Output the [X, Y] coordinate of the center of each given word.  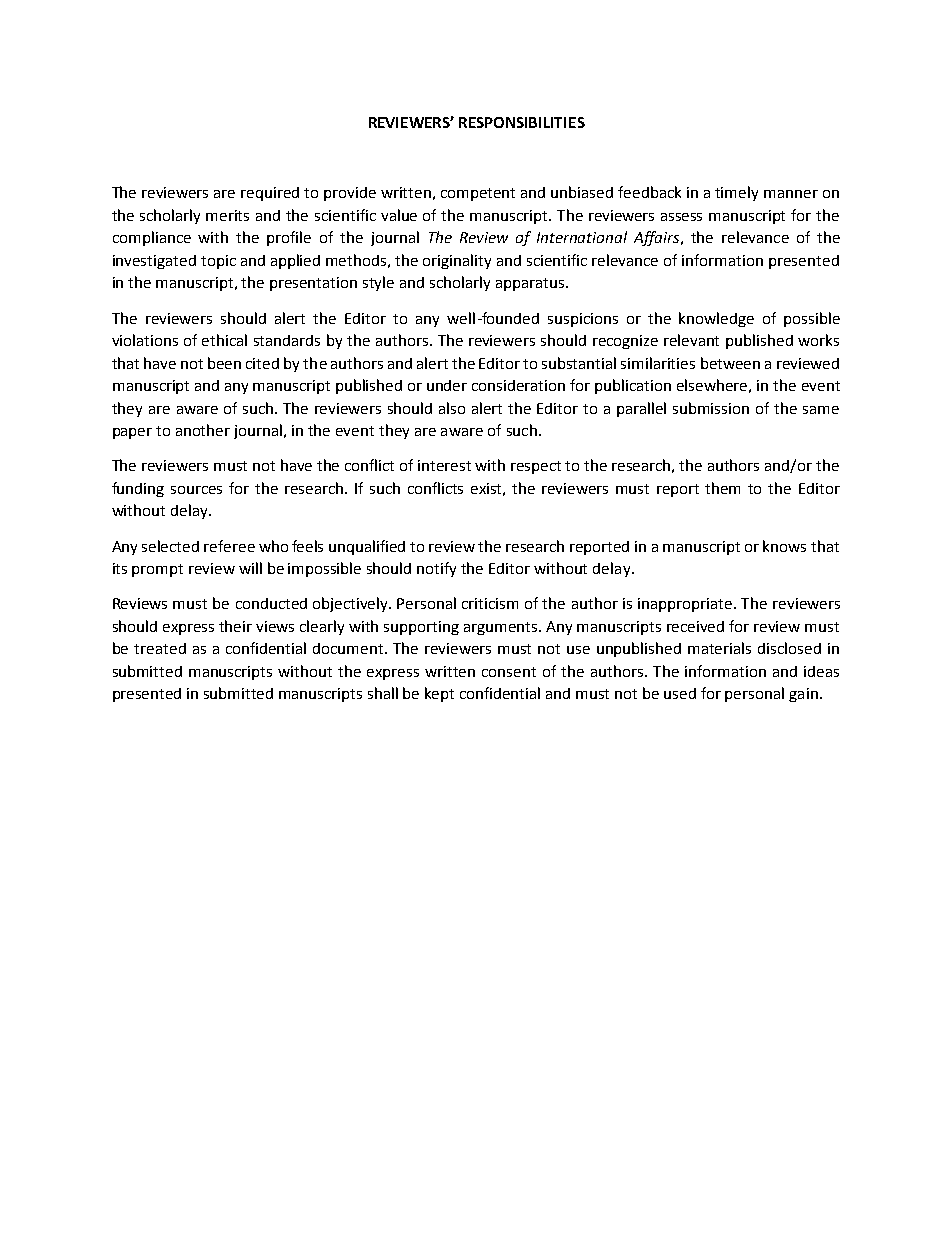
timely [736, 193]
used [680, 693]
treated [160, 648]
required [270, 194]
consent [509, 672]
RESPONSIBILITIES [522, 122]
